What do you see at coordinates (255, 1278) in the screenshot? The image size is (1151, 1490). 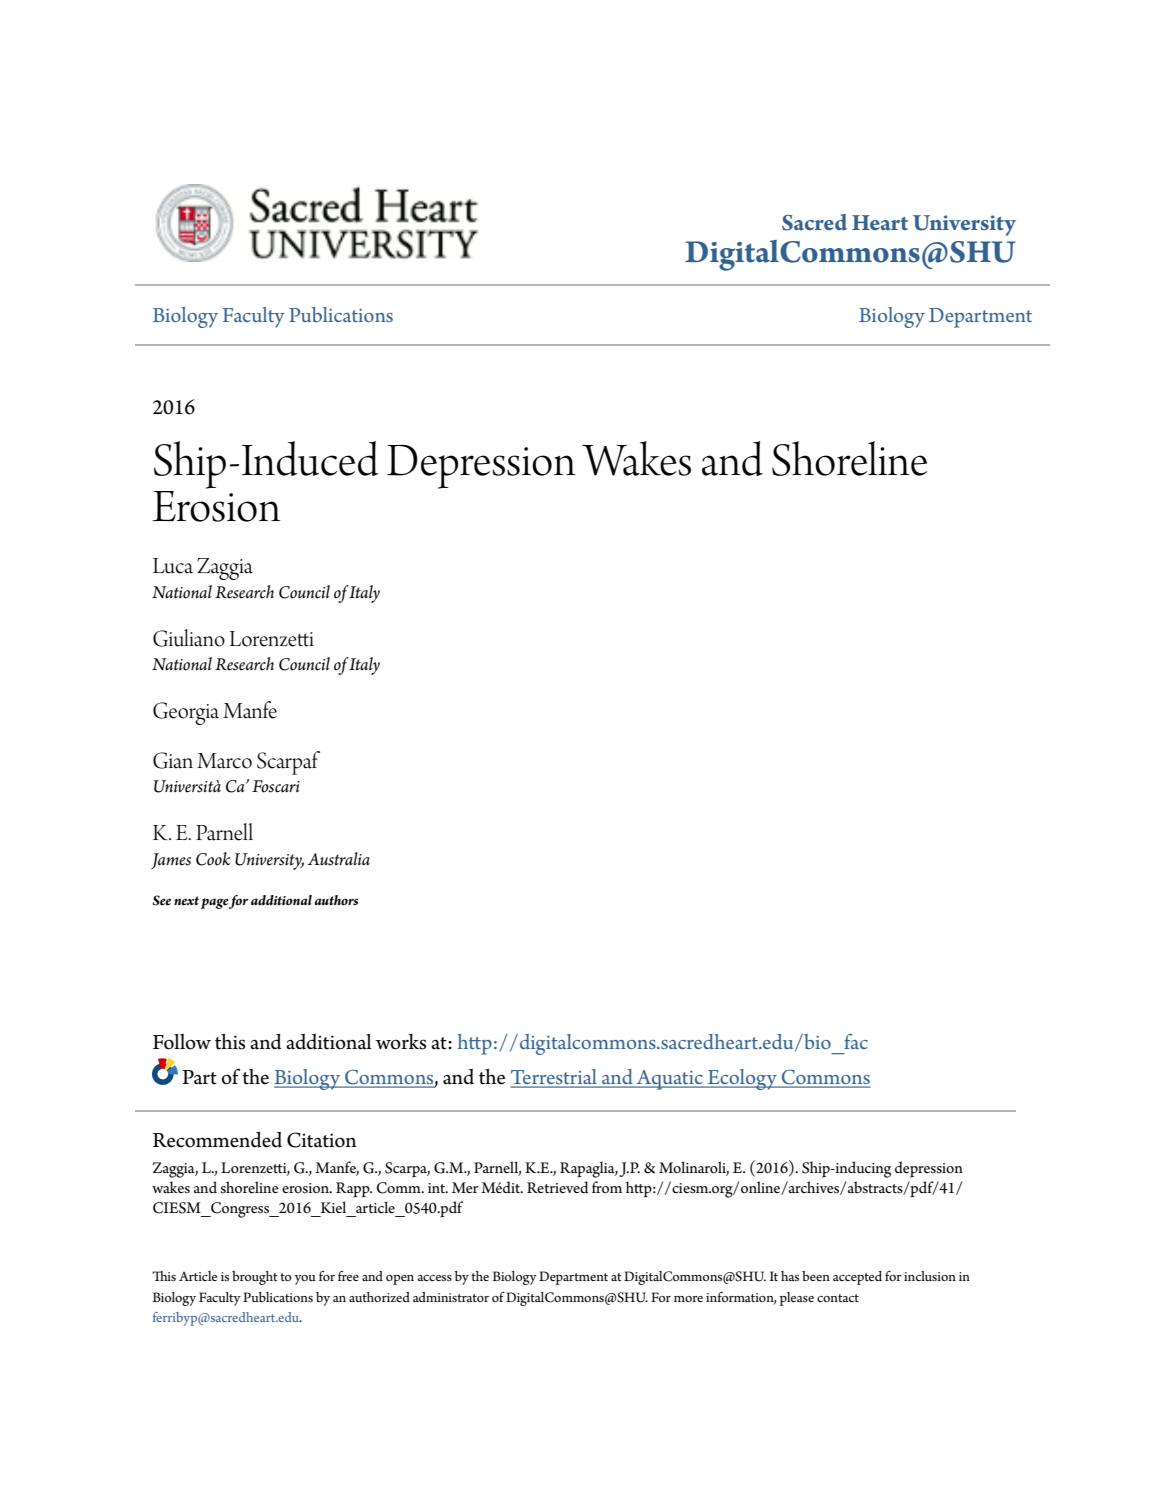 I see `brought` at bounding box center [255, 1278].
